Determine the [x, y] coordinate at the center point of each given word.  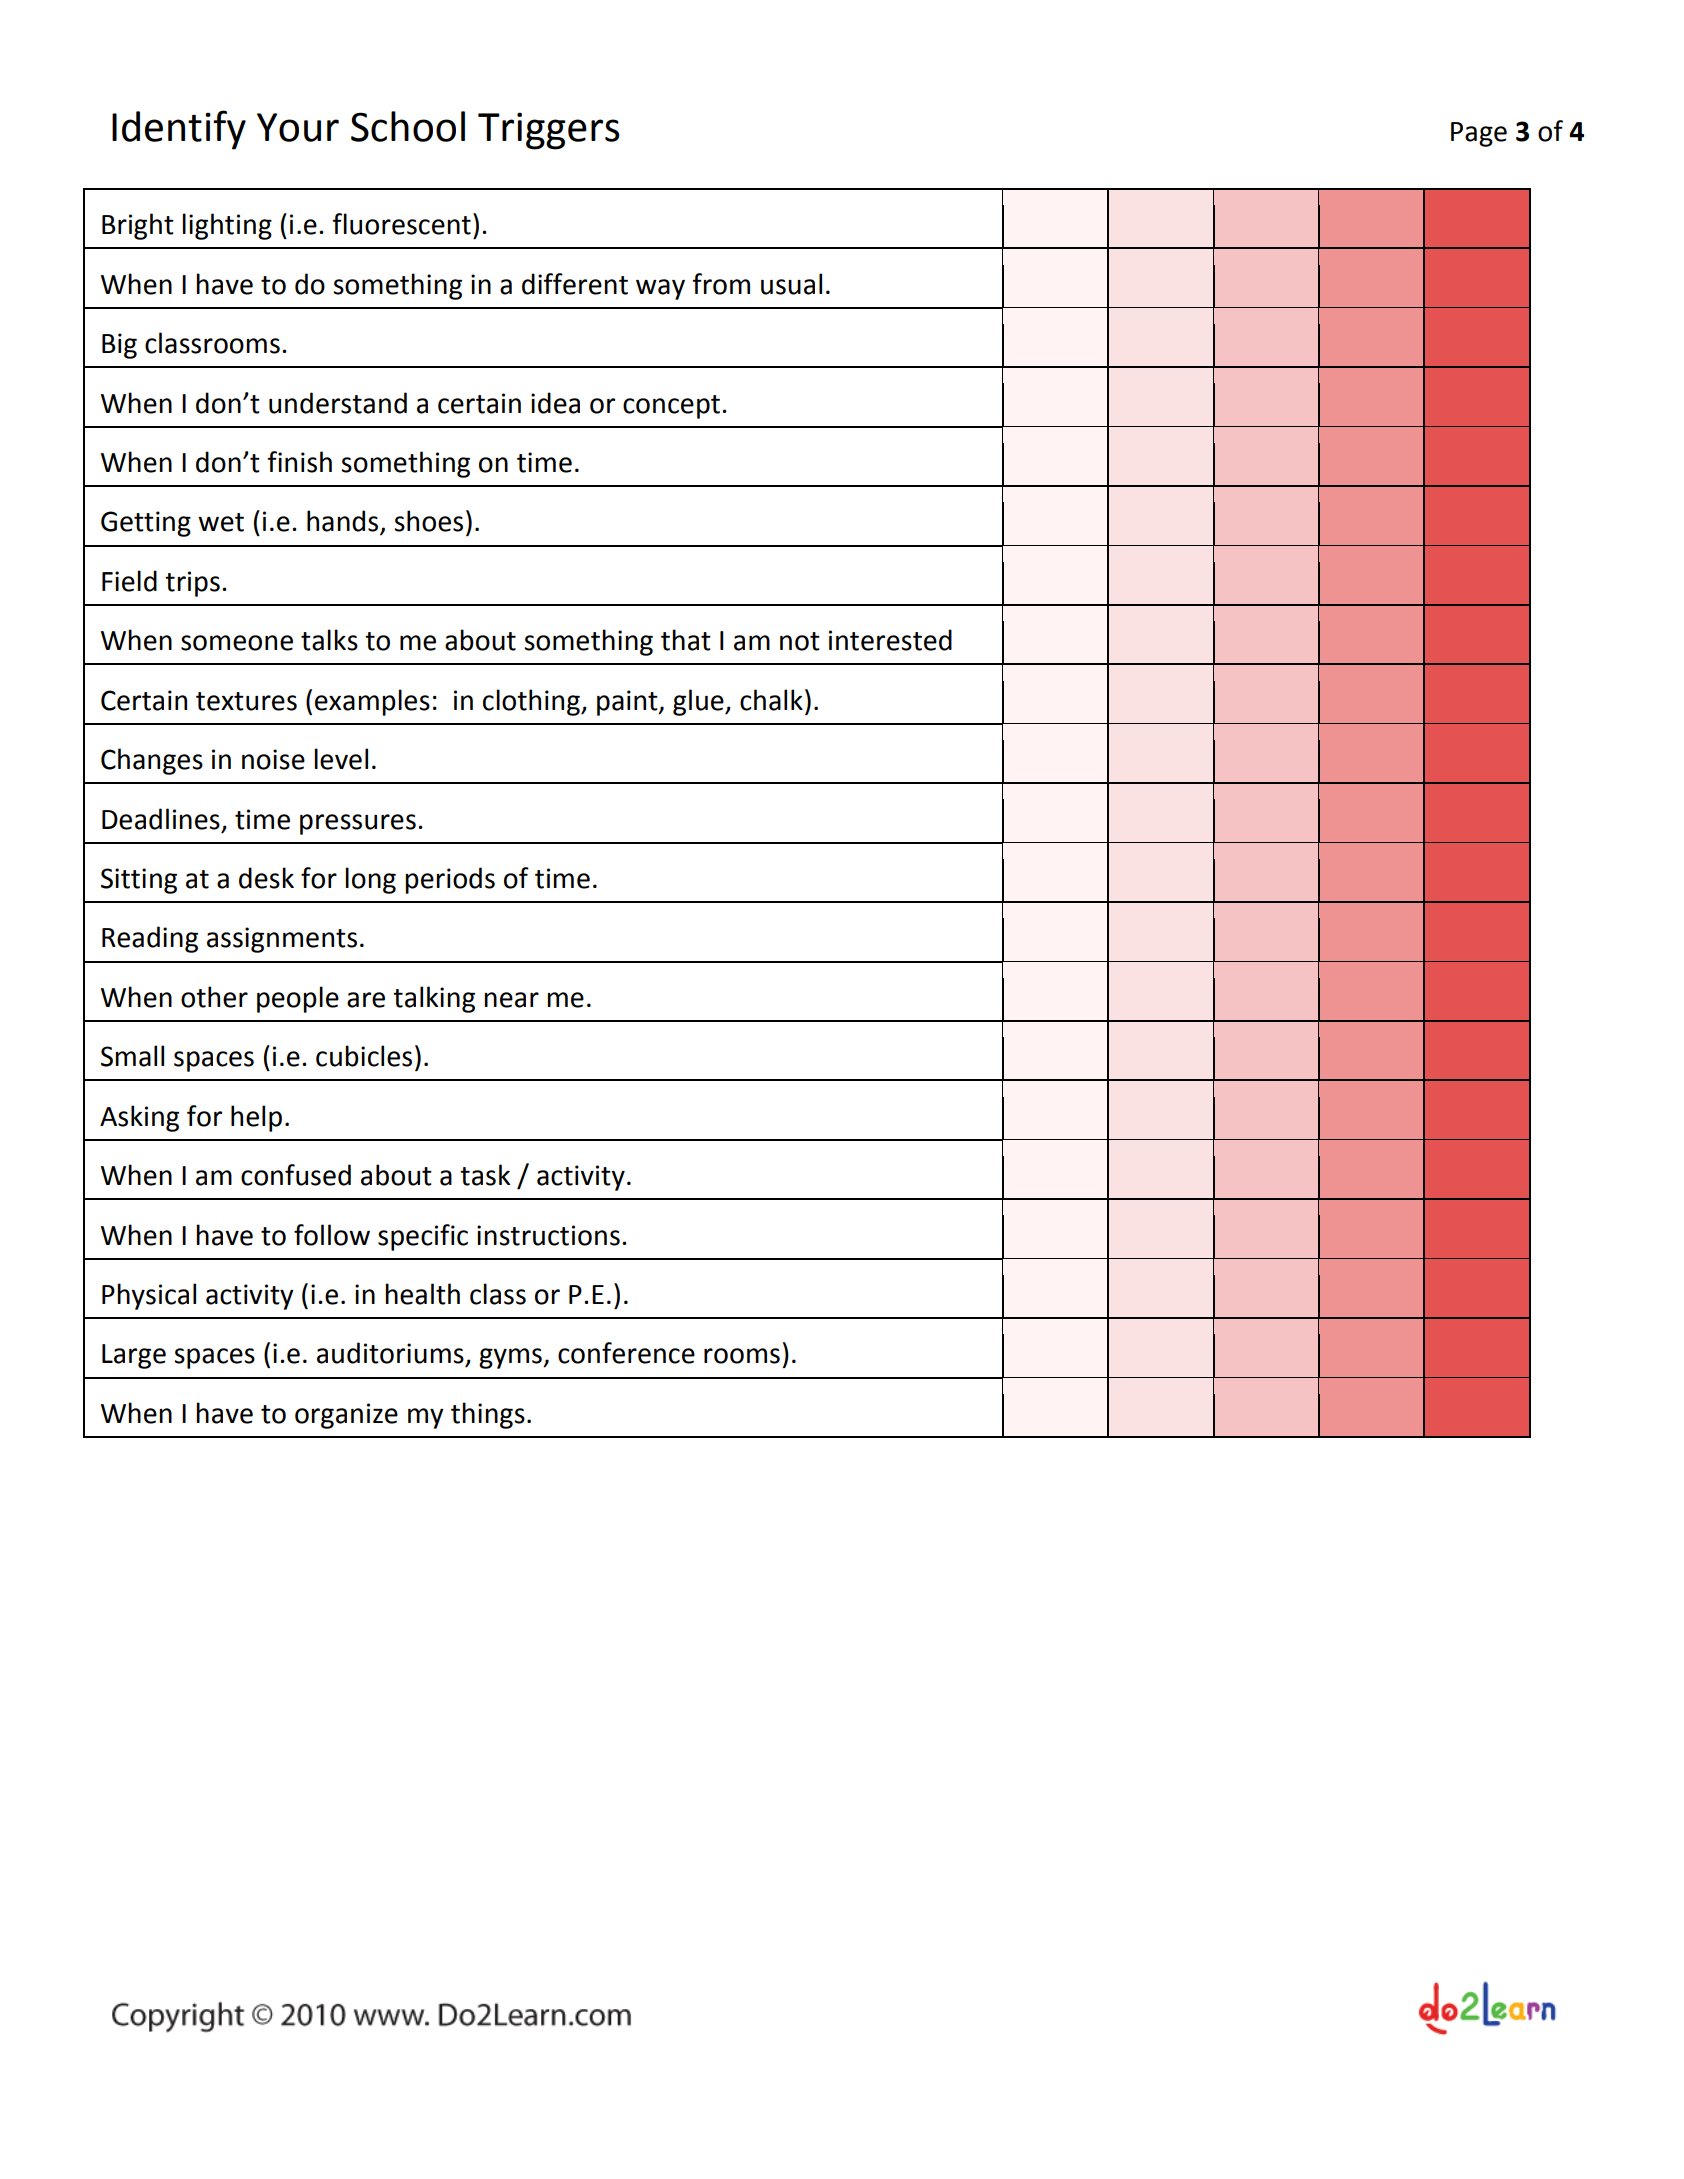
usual [791, 284]
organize [346, 1416]
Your [298, 127]
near [511, 1000]
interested [890, 640]
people [298, 999]
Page [1479, 134]
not [800, 641]
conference [626, 1353]
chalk [771, 700]
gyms [511, 1358]
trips [192, 584]
